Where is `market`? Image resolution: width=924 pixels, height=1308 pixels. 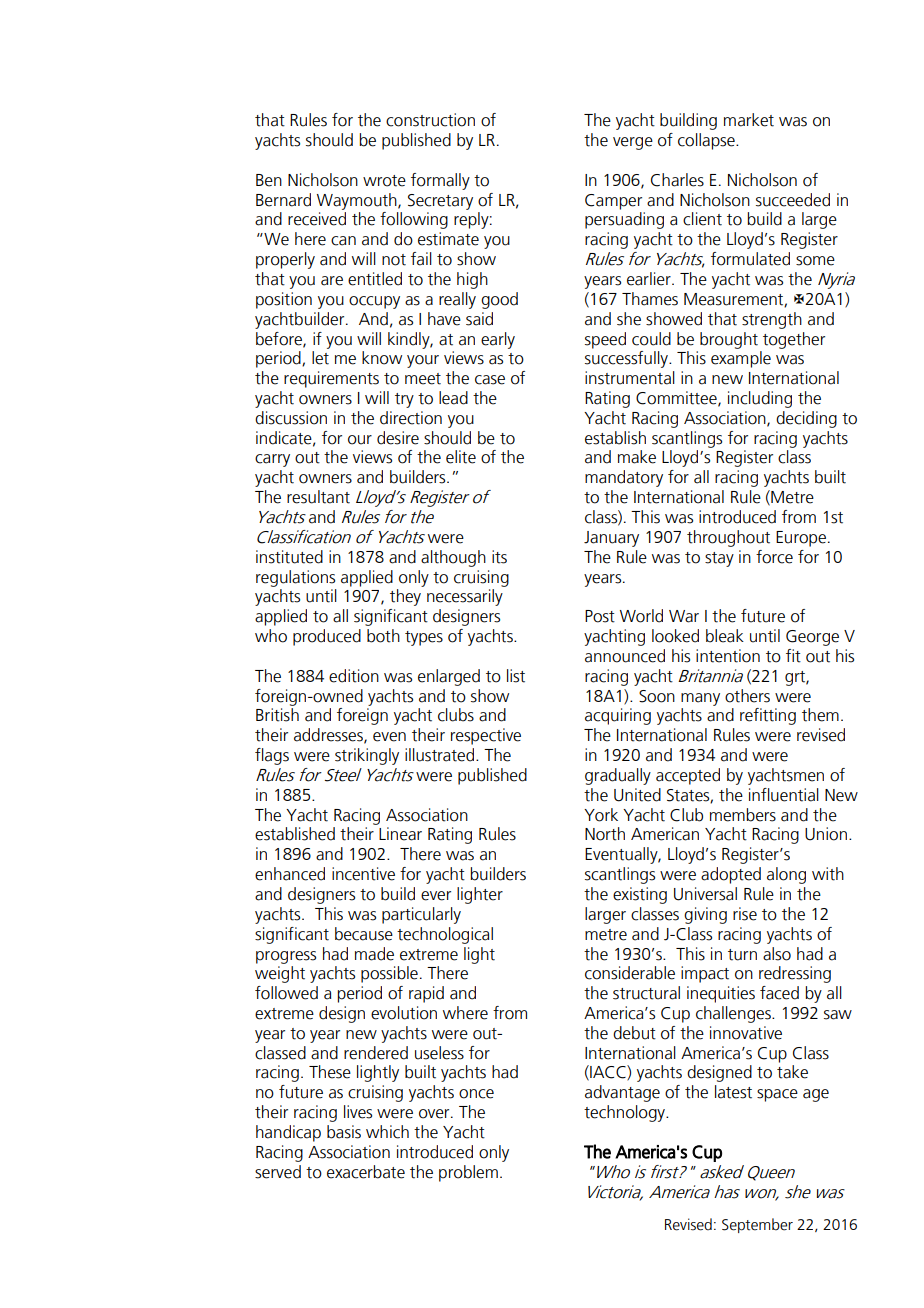
market is located at coordinates (749, 120).
